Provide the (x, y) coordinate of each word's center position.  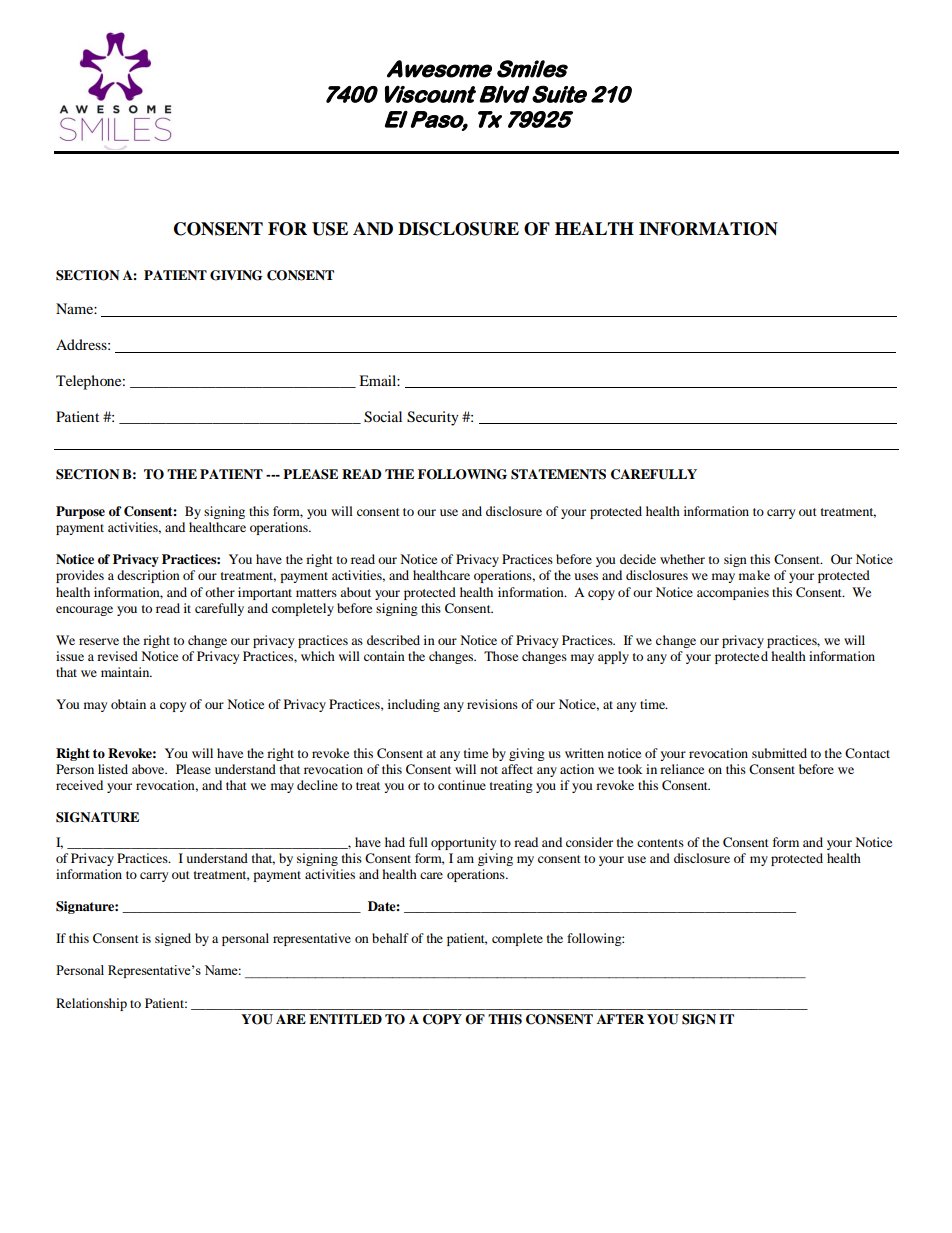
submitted (779, 753)
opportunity (463, 843)
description (148, 576)
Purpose (80, 512)
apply (613, 657)
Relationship (91, 1004)
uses (586, 576)
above (149, 769)
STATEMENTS (558, 474)
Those (501, 656)
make (754, 575)
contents (660, 843)
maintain (126, 672)
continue (462, 785)
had (395, 842)
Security (433, 418)
